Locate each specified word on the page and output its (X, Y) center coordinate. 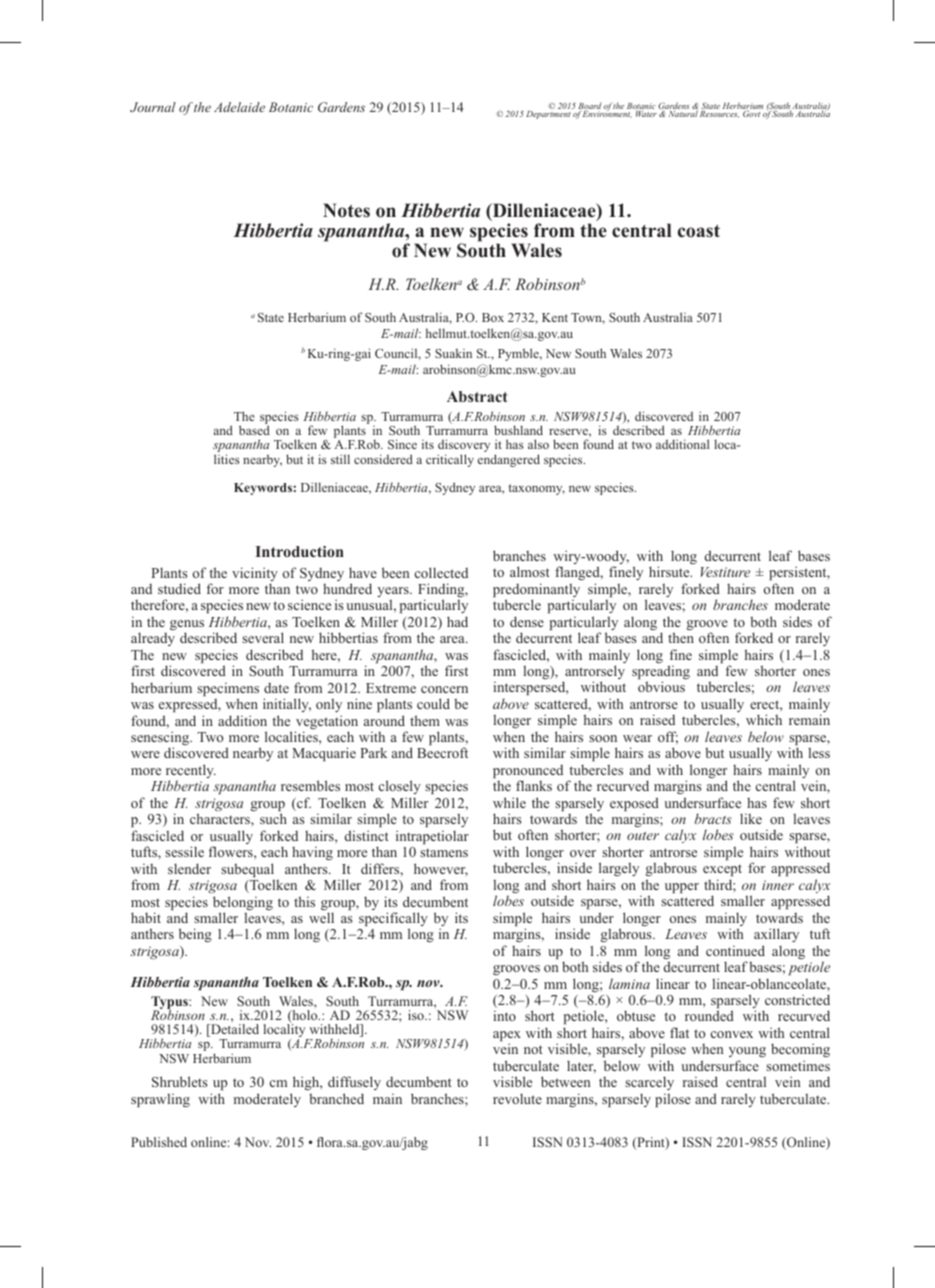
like (751, 818)
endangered (509, 460)
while (509, 802)
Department (548, 115)
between (565, 1081)
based (254, 430)
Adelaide (239, 107)
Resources (719, 114)
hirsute (670, 571)
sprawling (160, 1100)
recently (191, 772)
